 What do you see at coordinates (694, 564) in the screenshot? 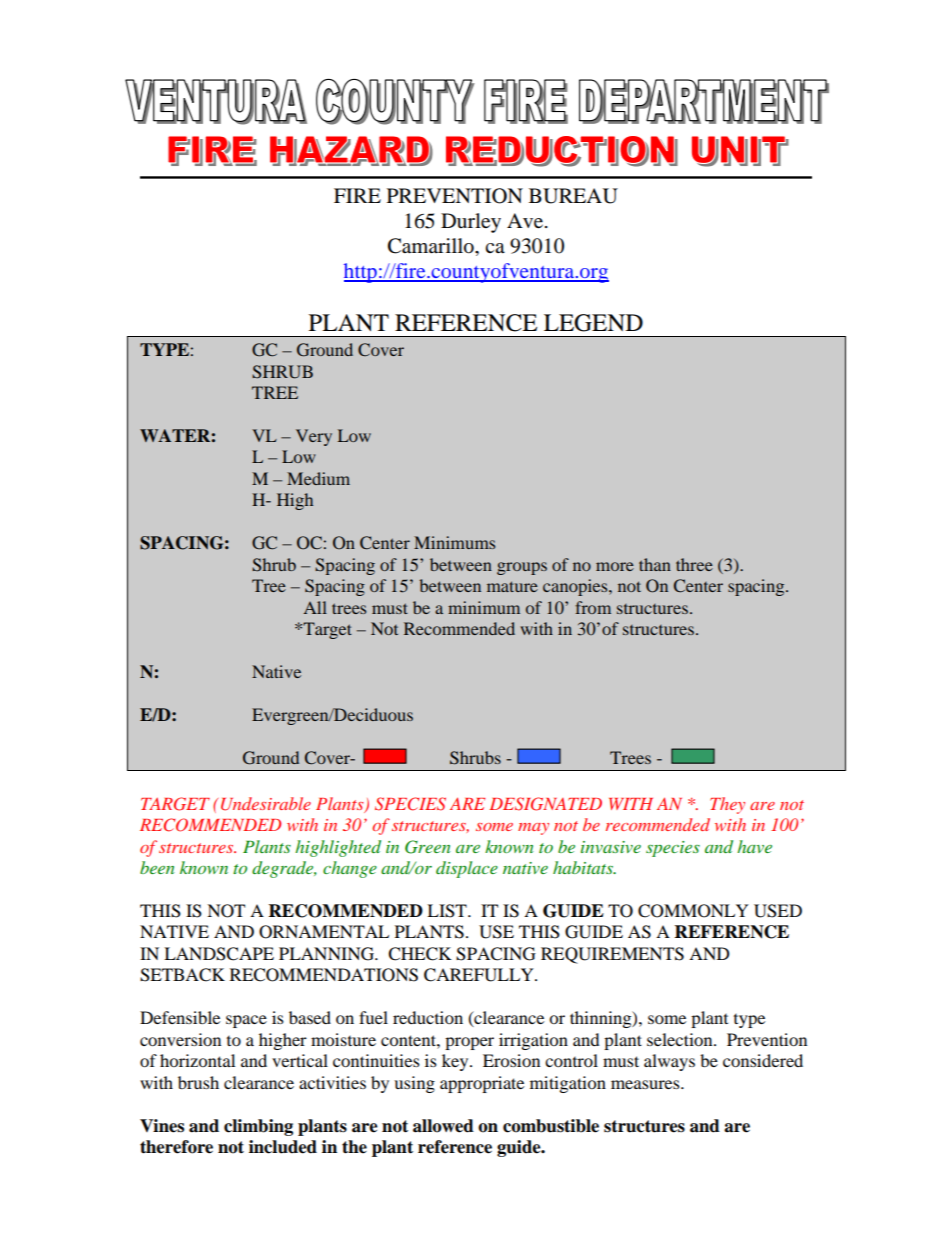
I see `three` at bounding box center [694, 564].
